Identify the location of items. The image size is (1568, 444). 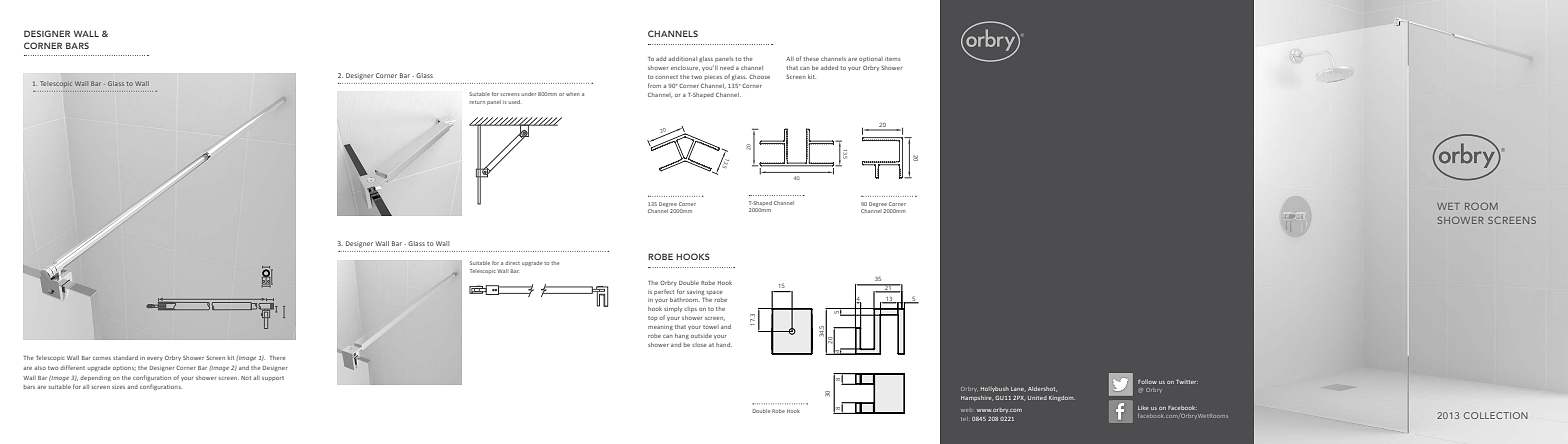
(892, 59).
